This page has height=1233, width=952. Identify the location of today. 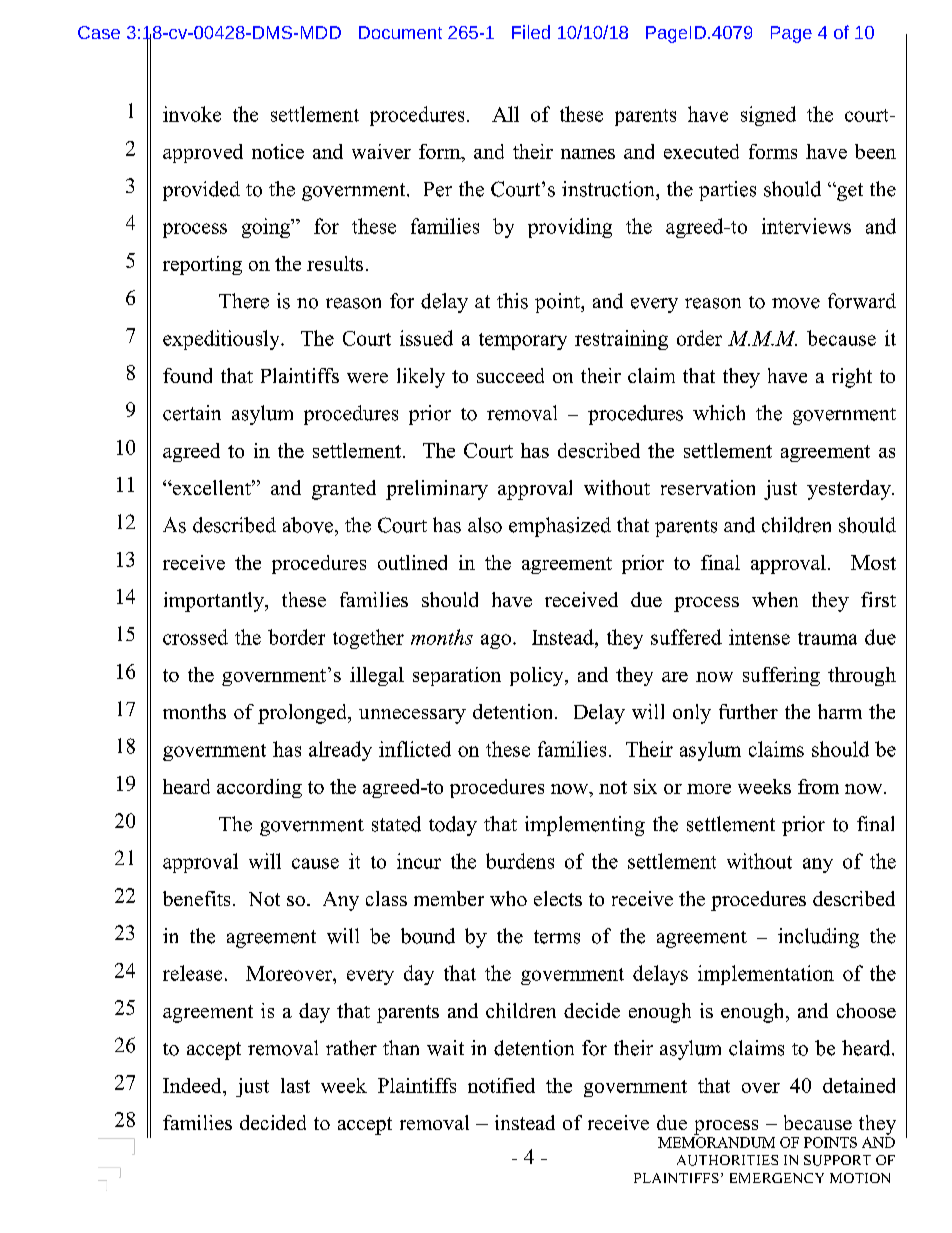
(453, 826).
